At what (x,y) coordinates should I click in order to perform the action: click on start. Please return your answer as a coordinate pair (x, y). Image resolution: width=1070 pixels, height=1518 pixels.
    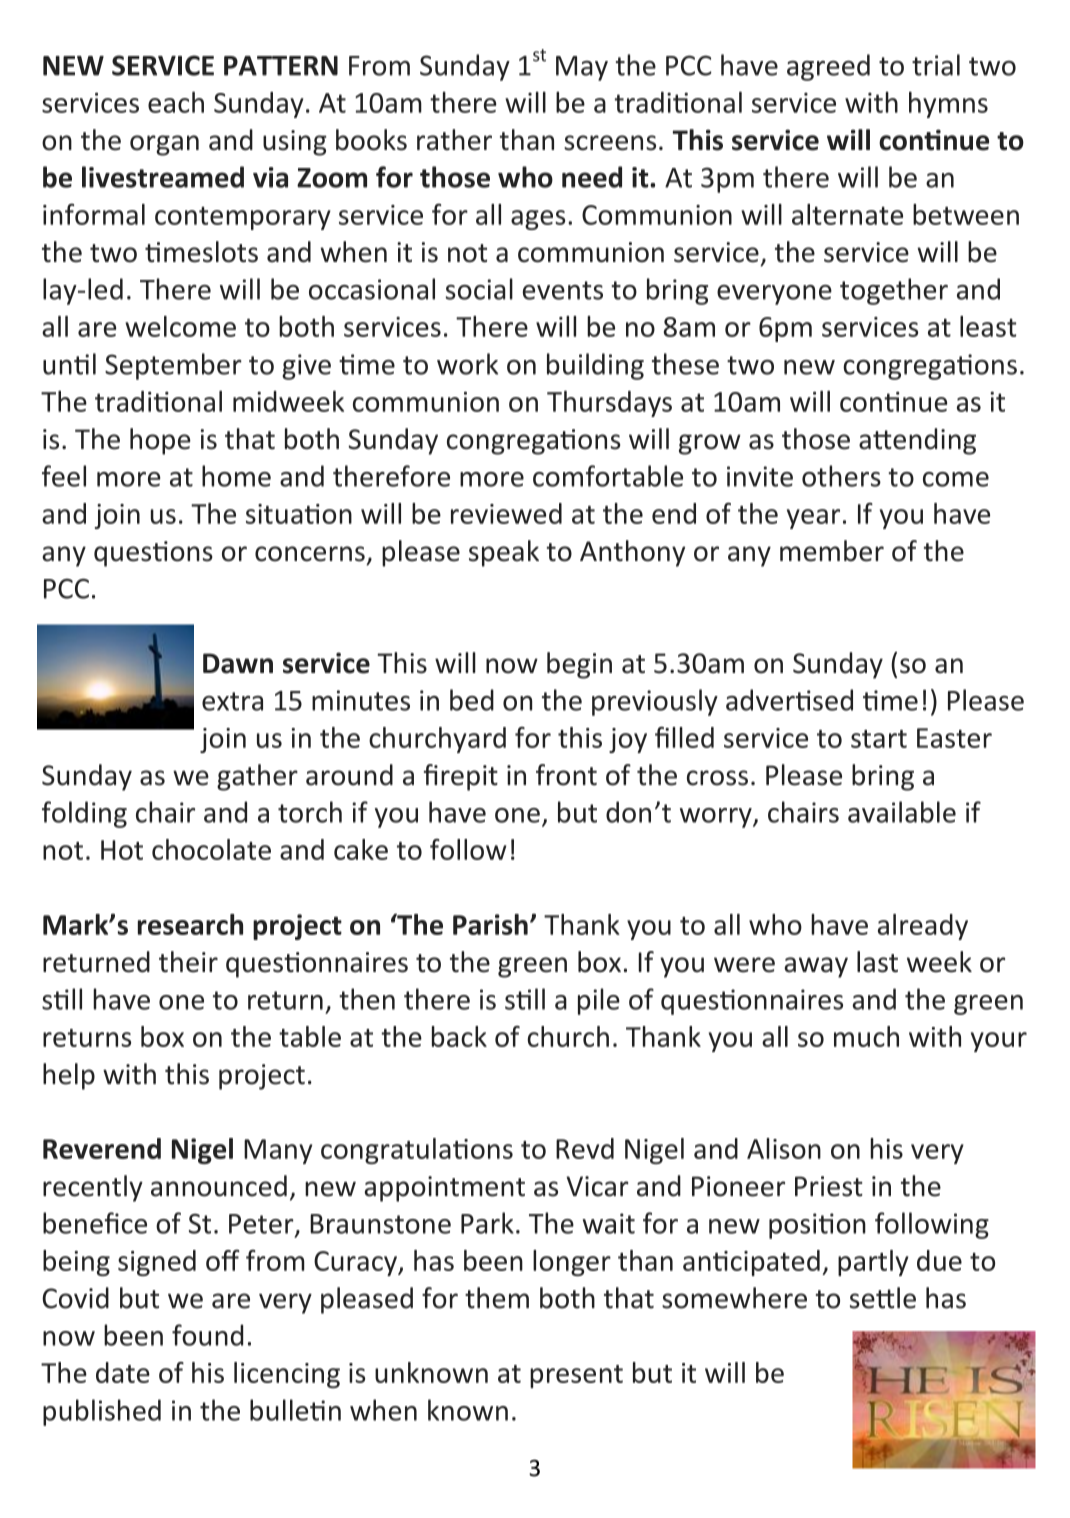
    Looking at the image, I should click on (879, 739).
